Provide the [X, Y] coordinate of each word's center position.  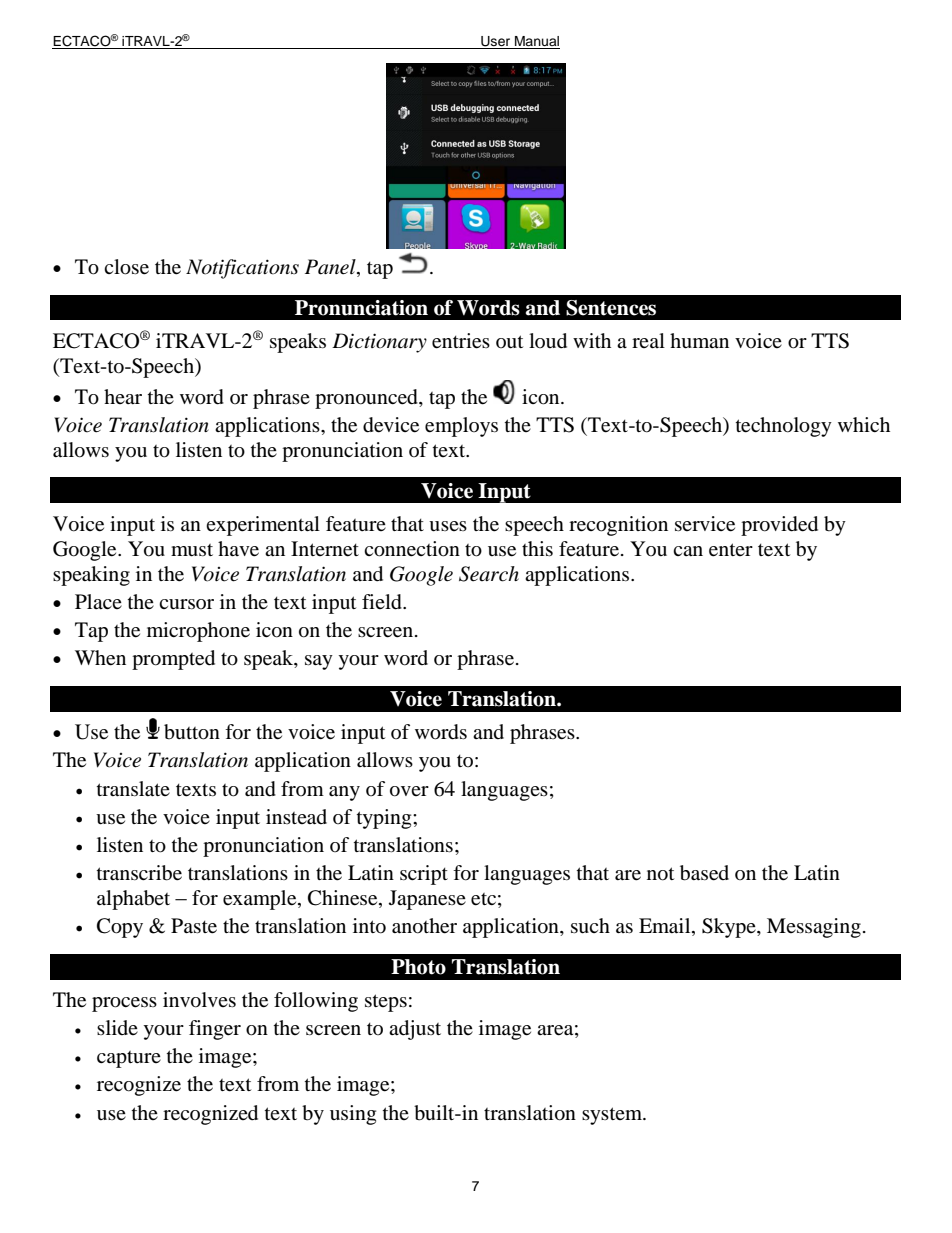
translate [133, 789]
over [409, 791]
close [126, 267]
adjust [415, 1030]
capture [129, 1059]
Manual [536, 42]
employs [461, 427]
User [496, 42]
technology [784, 427]
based [704, 873]
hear [123, 396]
